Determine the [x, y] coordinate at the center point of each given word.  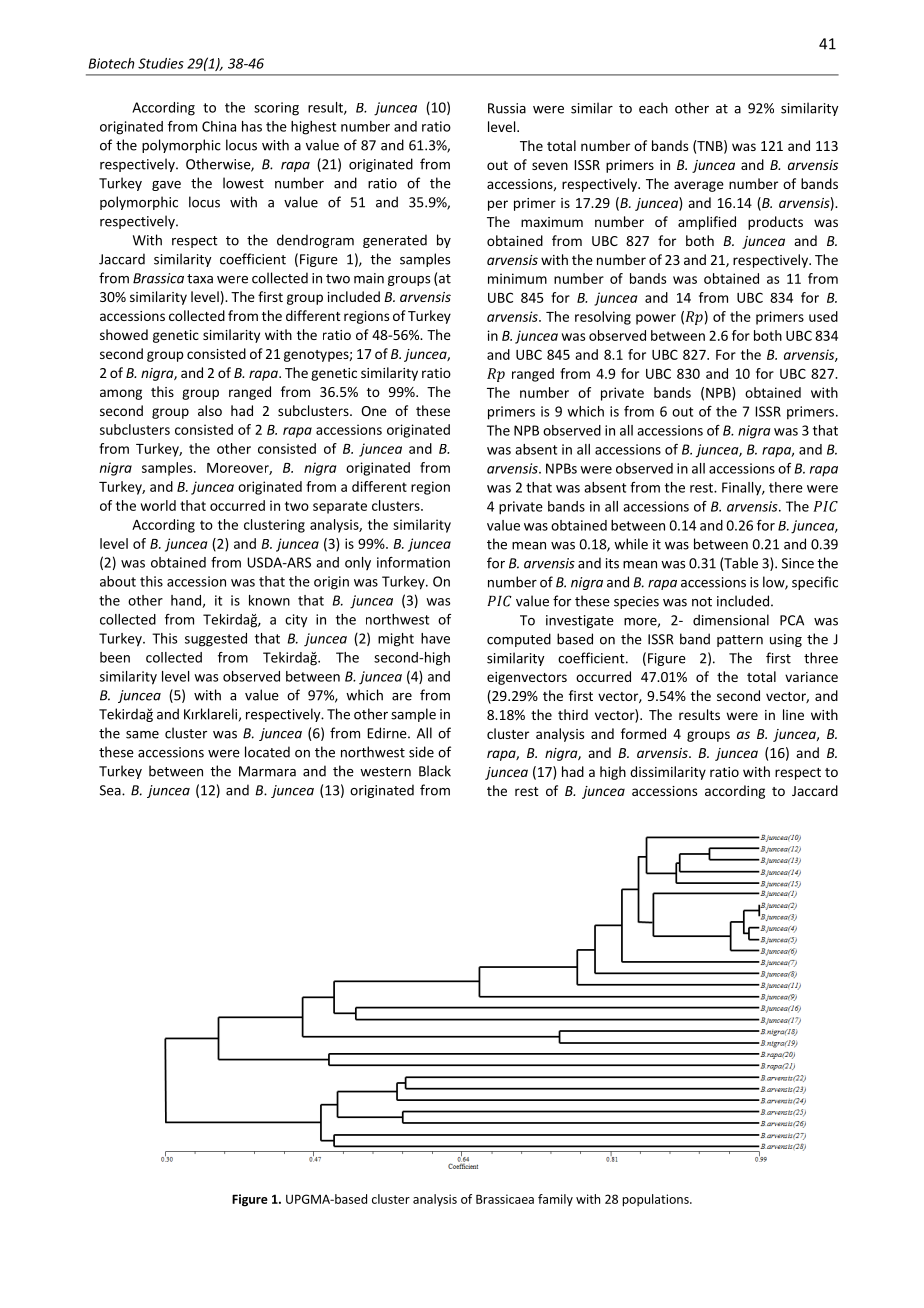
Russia [507, 108]
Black [435, 771]
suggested [216, 640]
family [555, 1200]
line [793, 714]
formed [643, 733]
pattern [740, 641]
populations [657, 1200]
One [374, 411]
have [435, 638]
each [653, 108]
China [219, 126]
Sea [111, 790]
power [656, 319]
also [210, 410]
